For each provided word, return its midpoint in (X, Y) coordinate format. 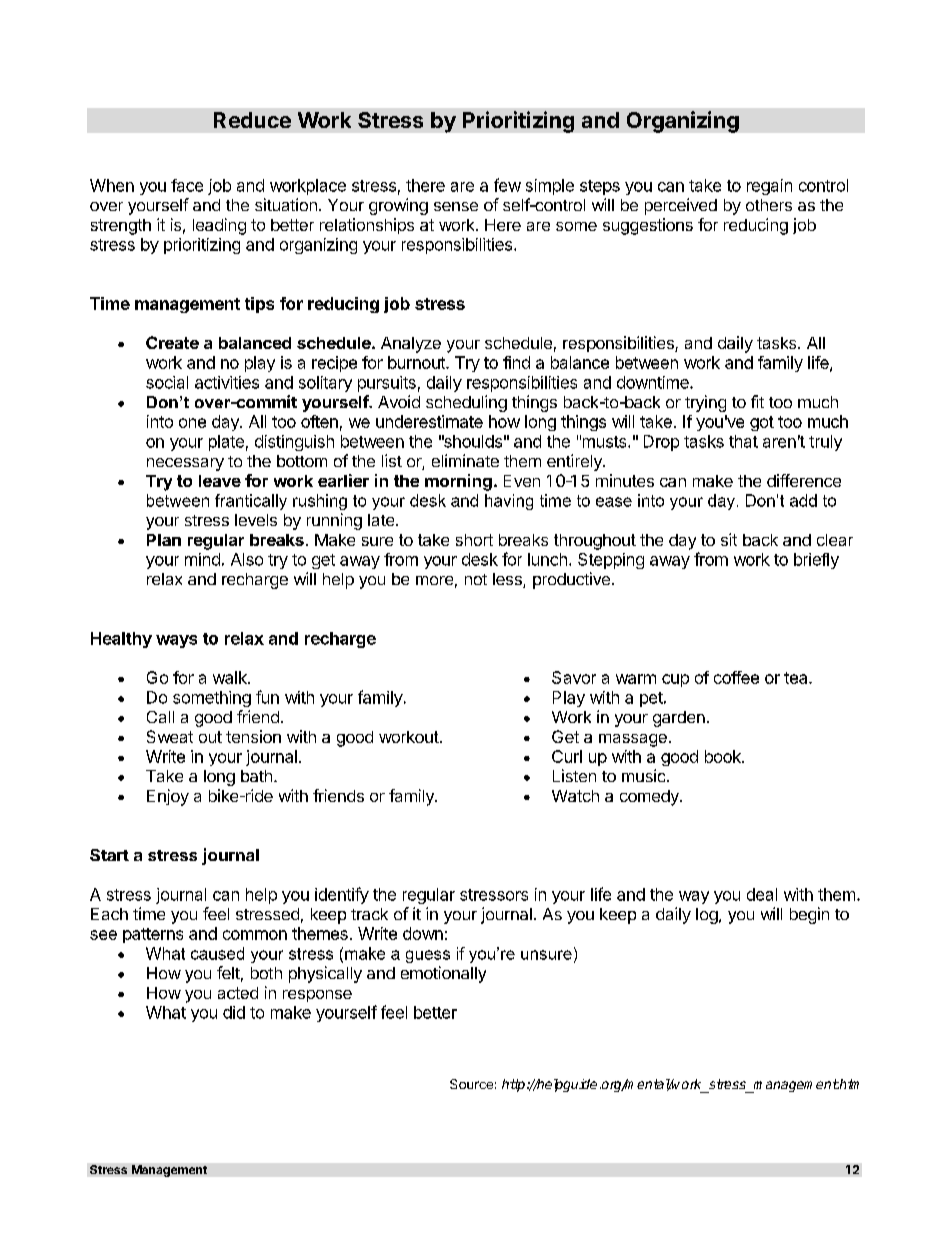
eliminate (465, 460)
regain (769, 187)
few (507, 185)
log (707, 916)
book (724, 756)
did (234, 1012)
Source (471, 1084)
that (743, 441)
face (187, 185)
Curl (567, 756)
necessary (185, 464)
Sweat (170, 736)
